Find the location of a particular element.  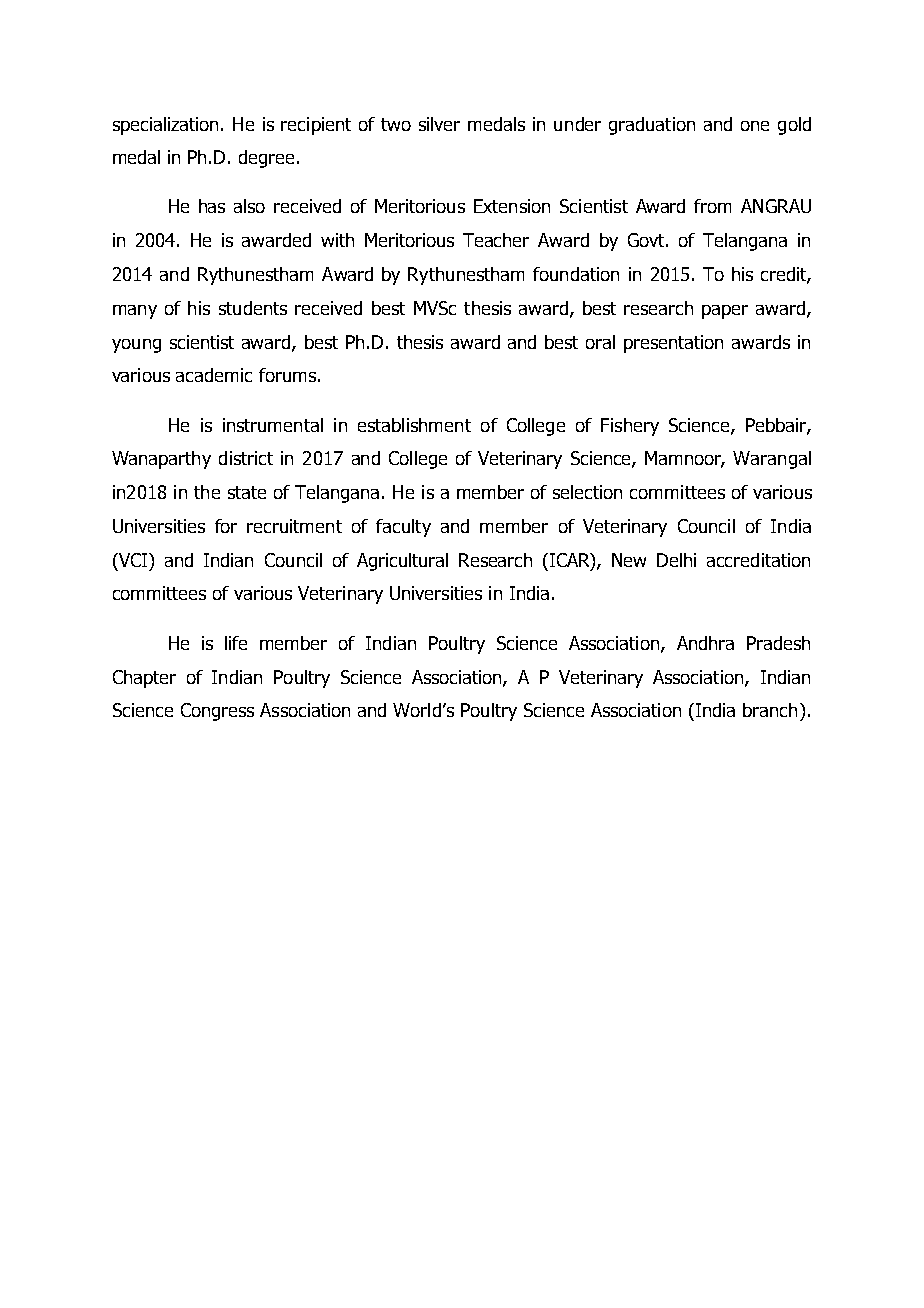

Fishery is located at coordinates (630, 427).
